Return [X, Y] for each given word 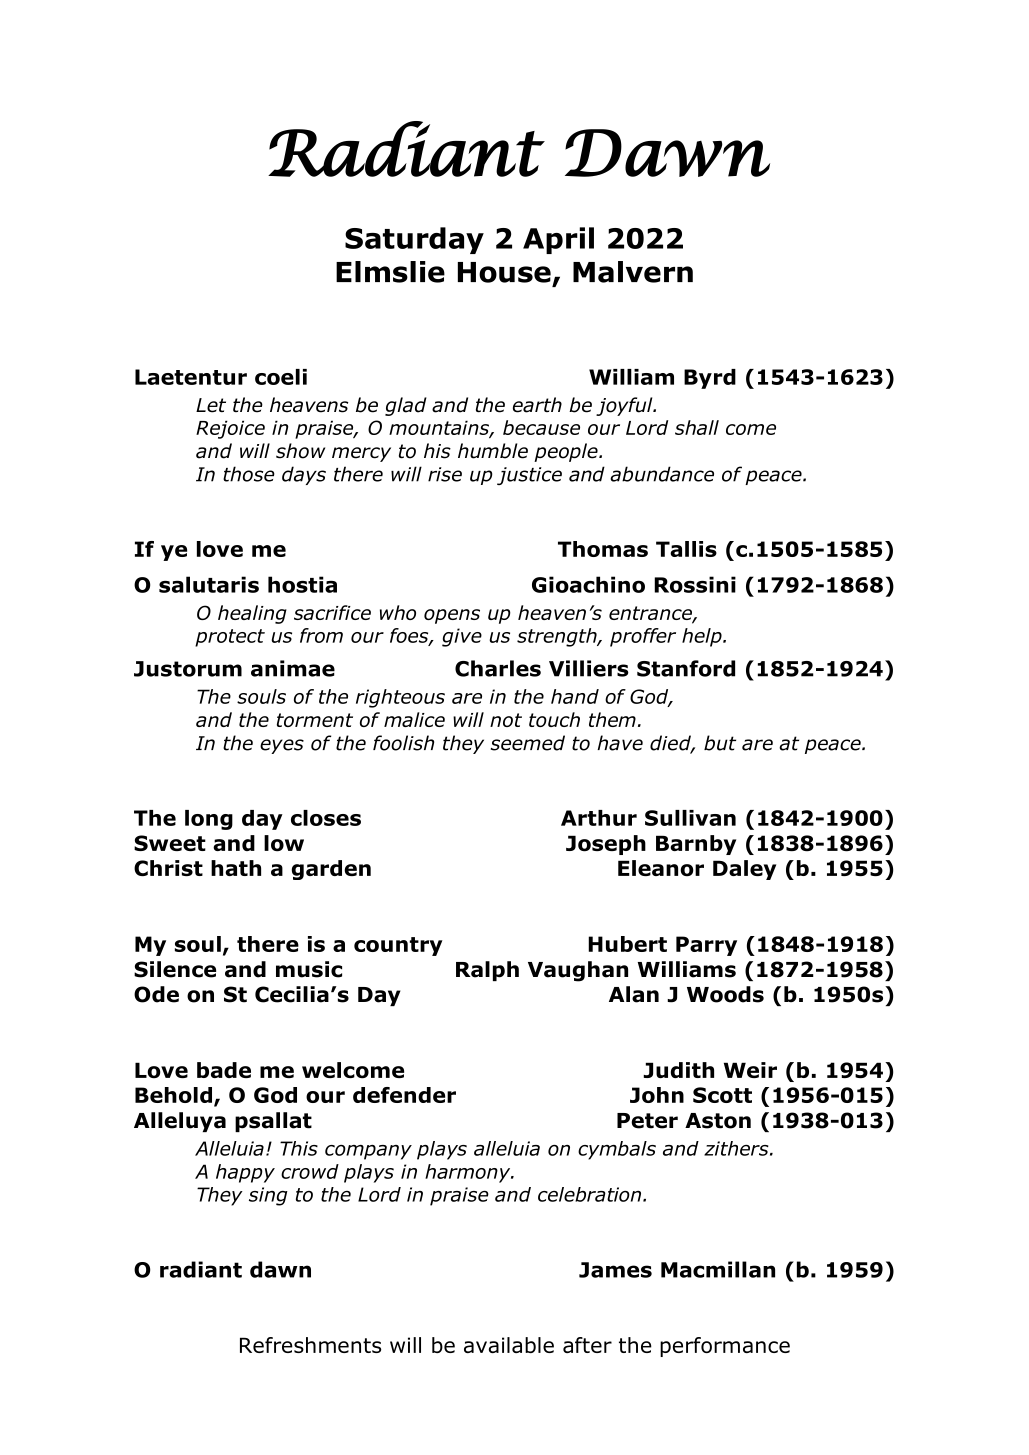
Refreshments [310, 1345]
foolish [403, 743]
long [209, 820]
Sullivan [690, 818]
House [504, 272]
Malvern [633, 272]
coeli [281, 377]
